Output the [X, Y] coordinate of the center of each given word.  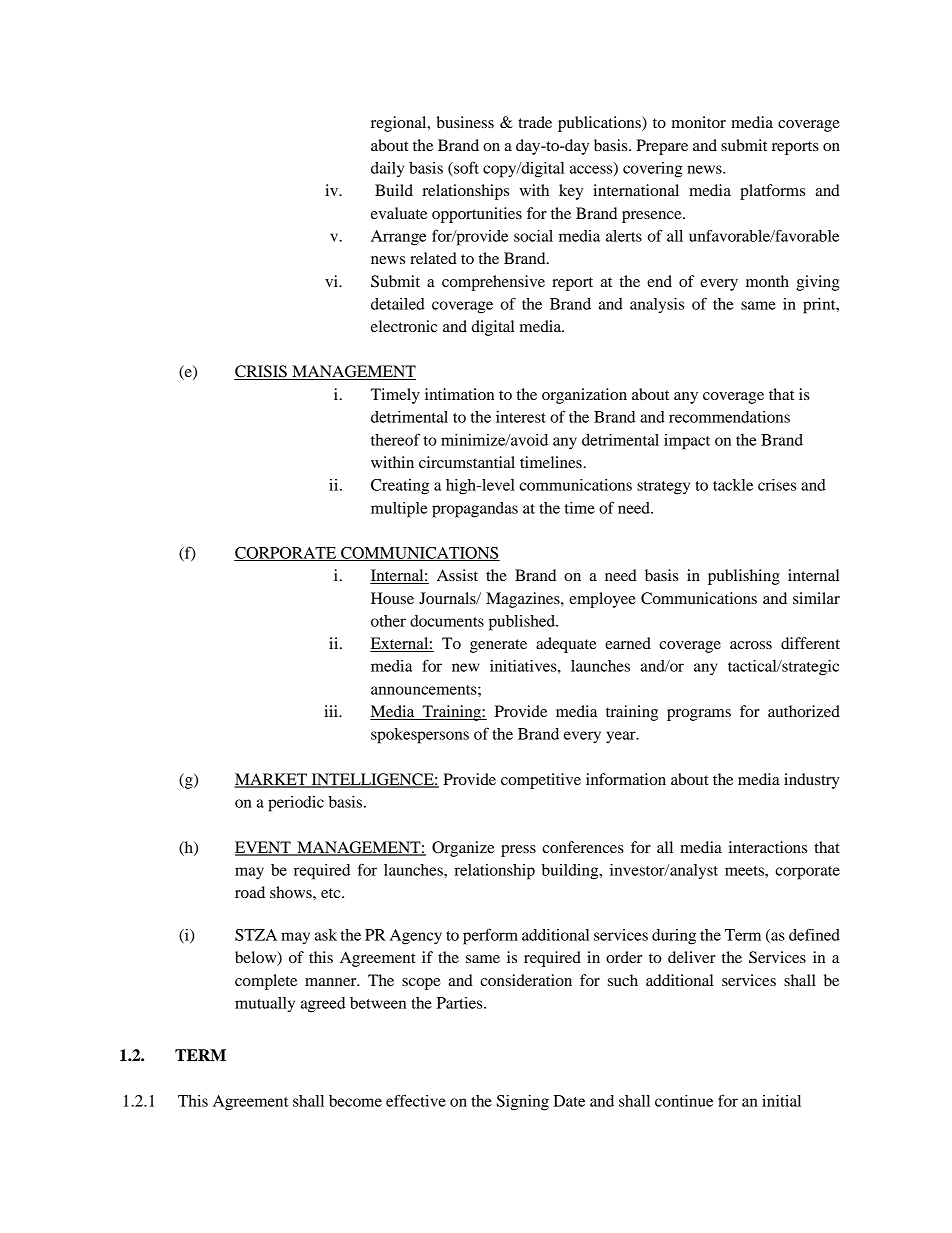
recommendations [729, 417]
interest [521, 417]
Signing [523, 1103]
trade [535, 122]
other [388, 621]
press [518, 851]
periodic [296, 804]
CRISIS [261, 372]
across [751, 645]
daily [387, 169]
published [523, 623]
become [355, 1101]
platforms [772, 192]
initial [781, 1101]
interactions [768, 847]
